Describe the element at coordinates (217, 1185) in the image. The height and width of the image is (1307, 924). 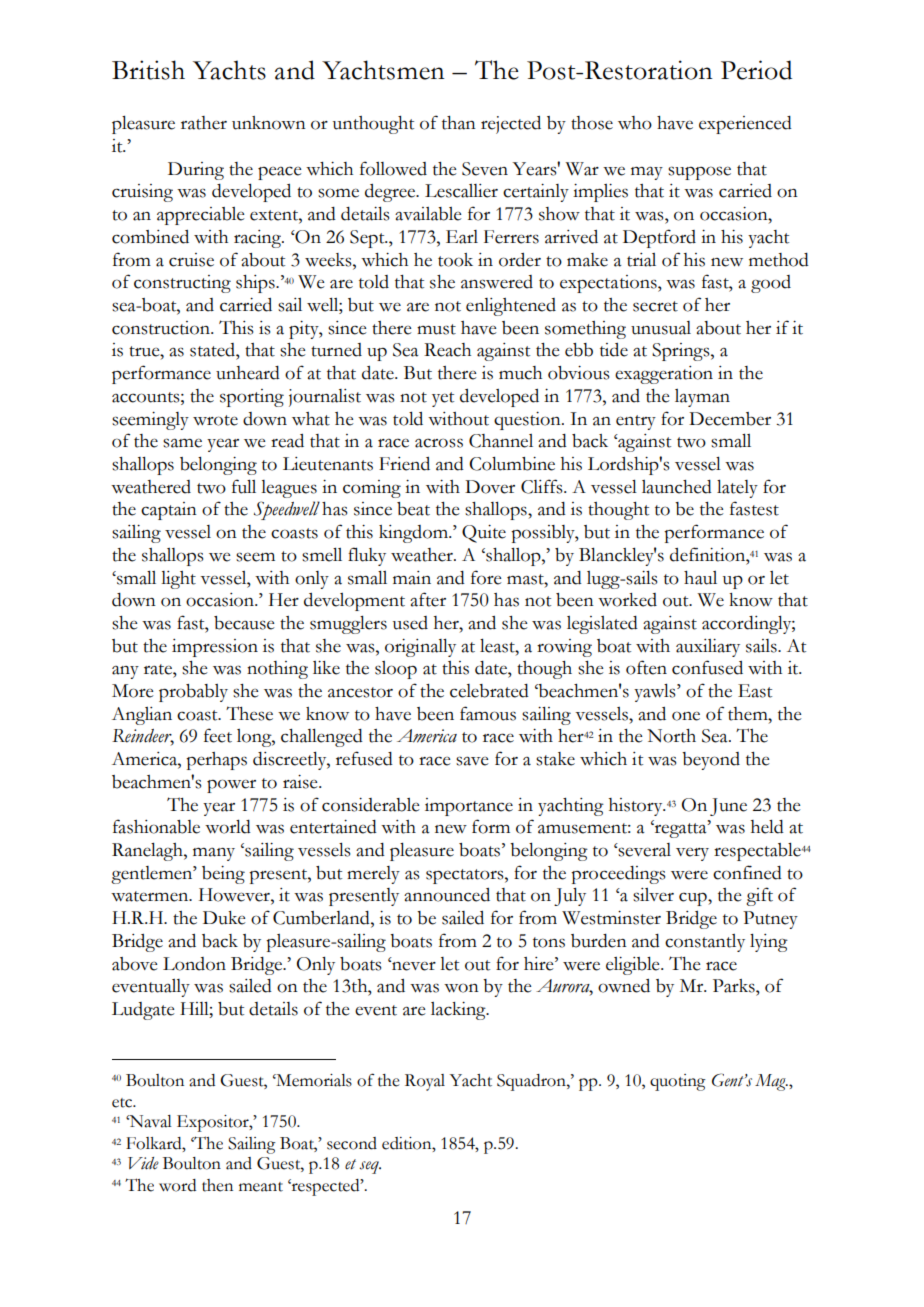
I see `then` at that location.
